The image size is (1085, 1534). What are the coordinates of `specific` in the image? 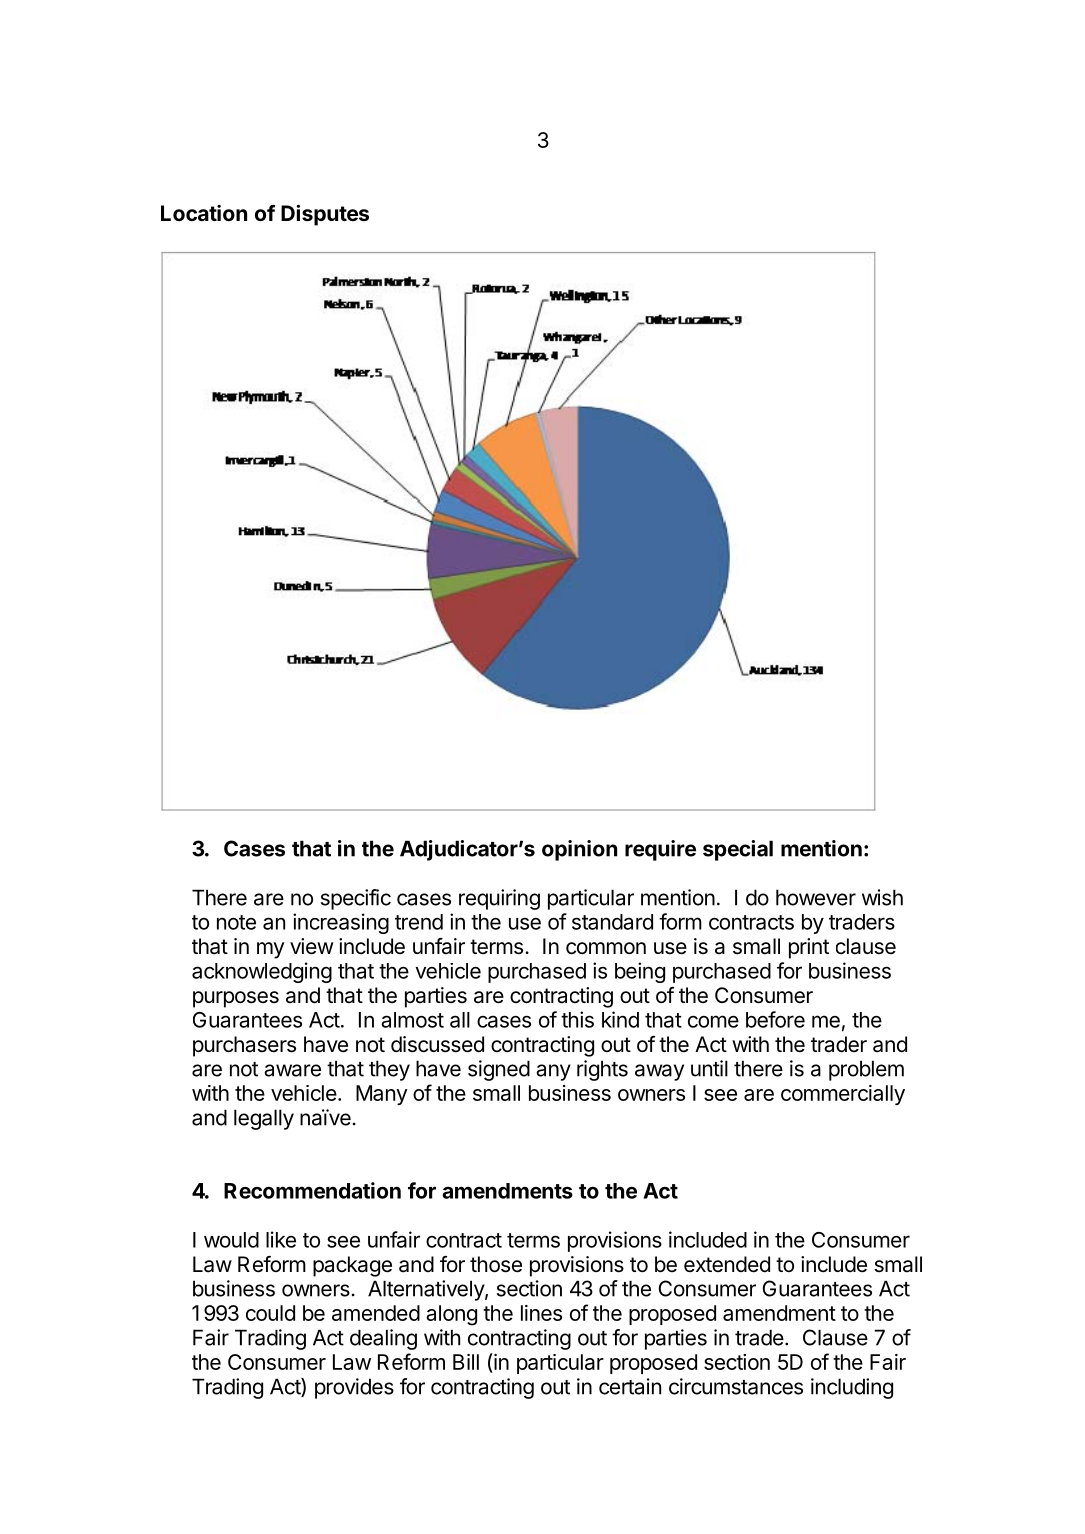 It's located at (356, 899).
